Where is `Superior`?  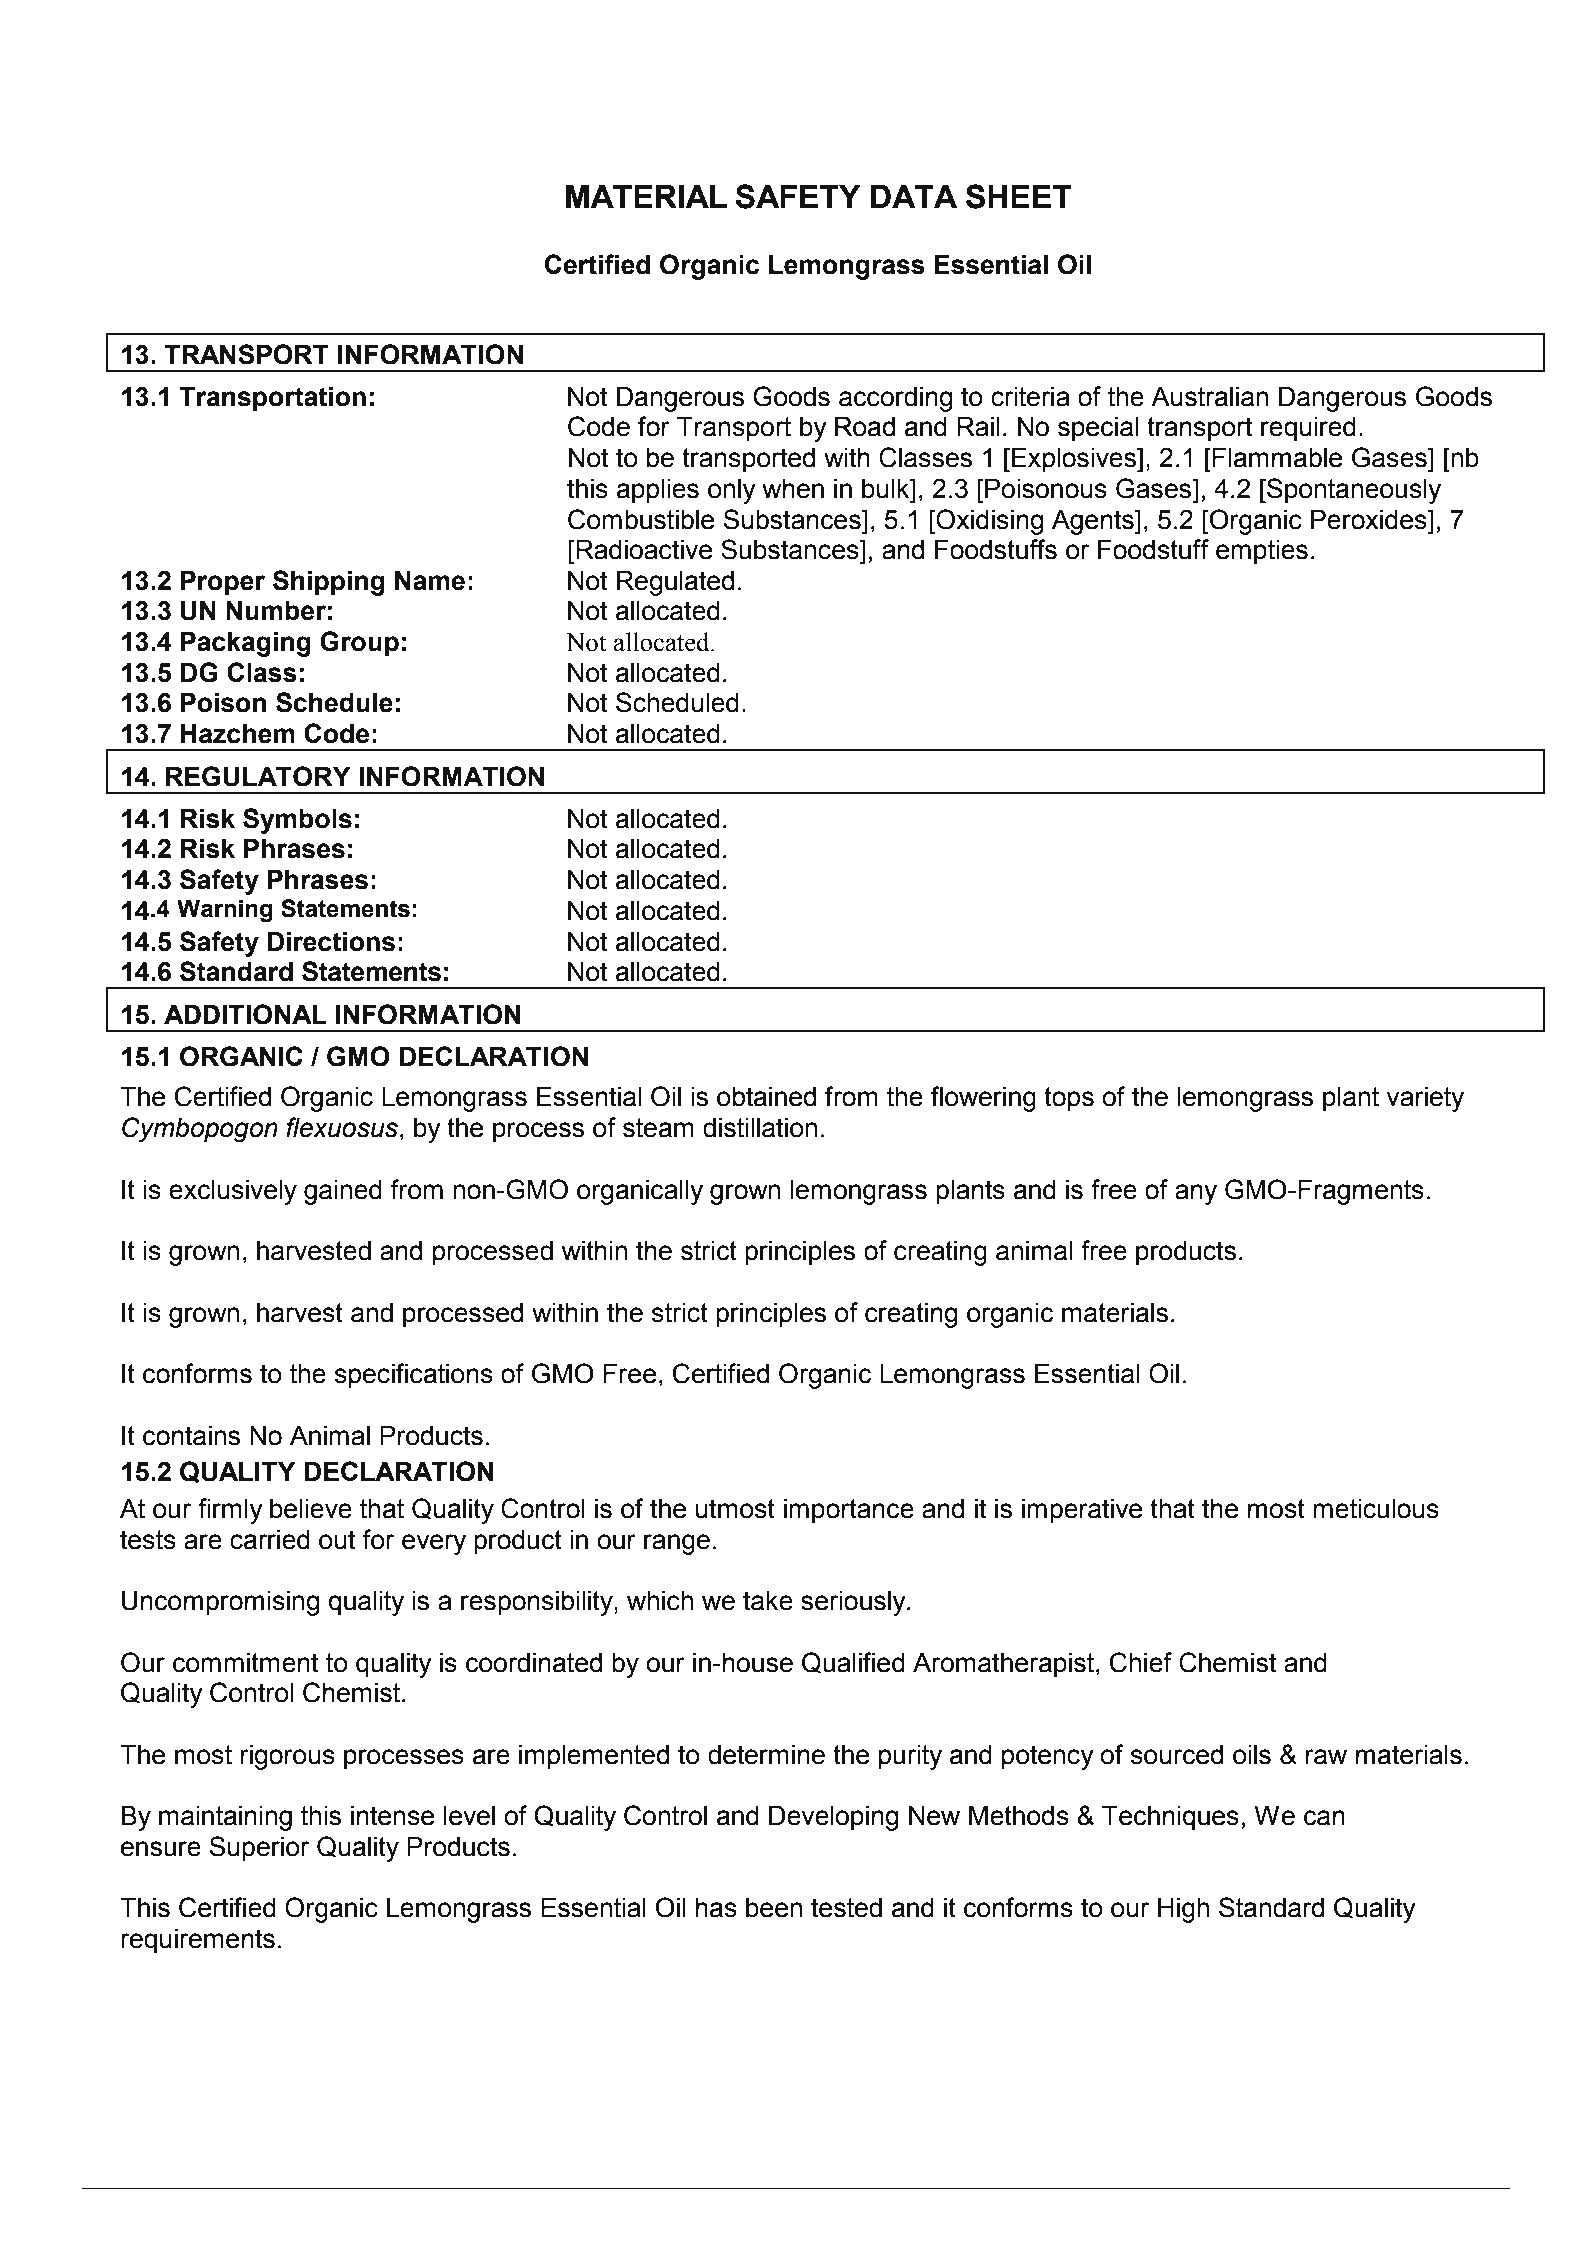 Superior is located at coordinates (260, 1849).
